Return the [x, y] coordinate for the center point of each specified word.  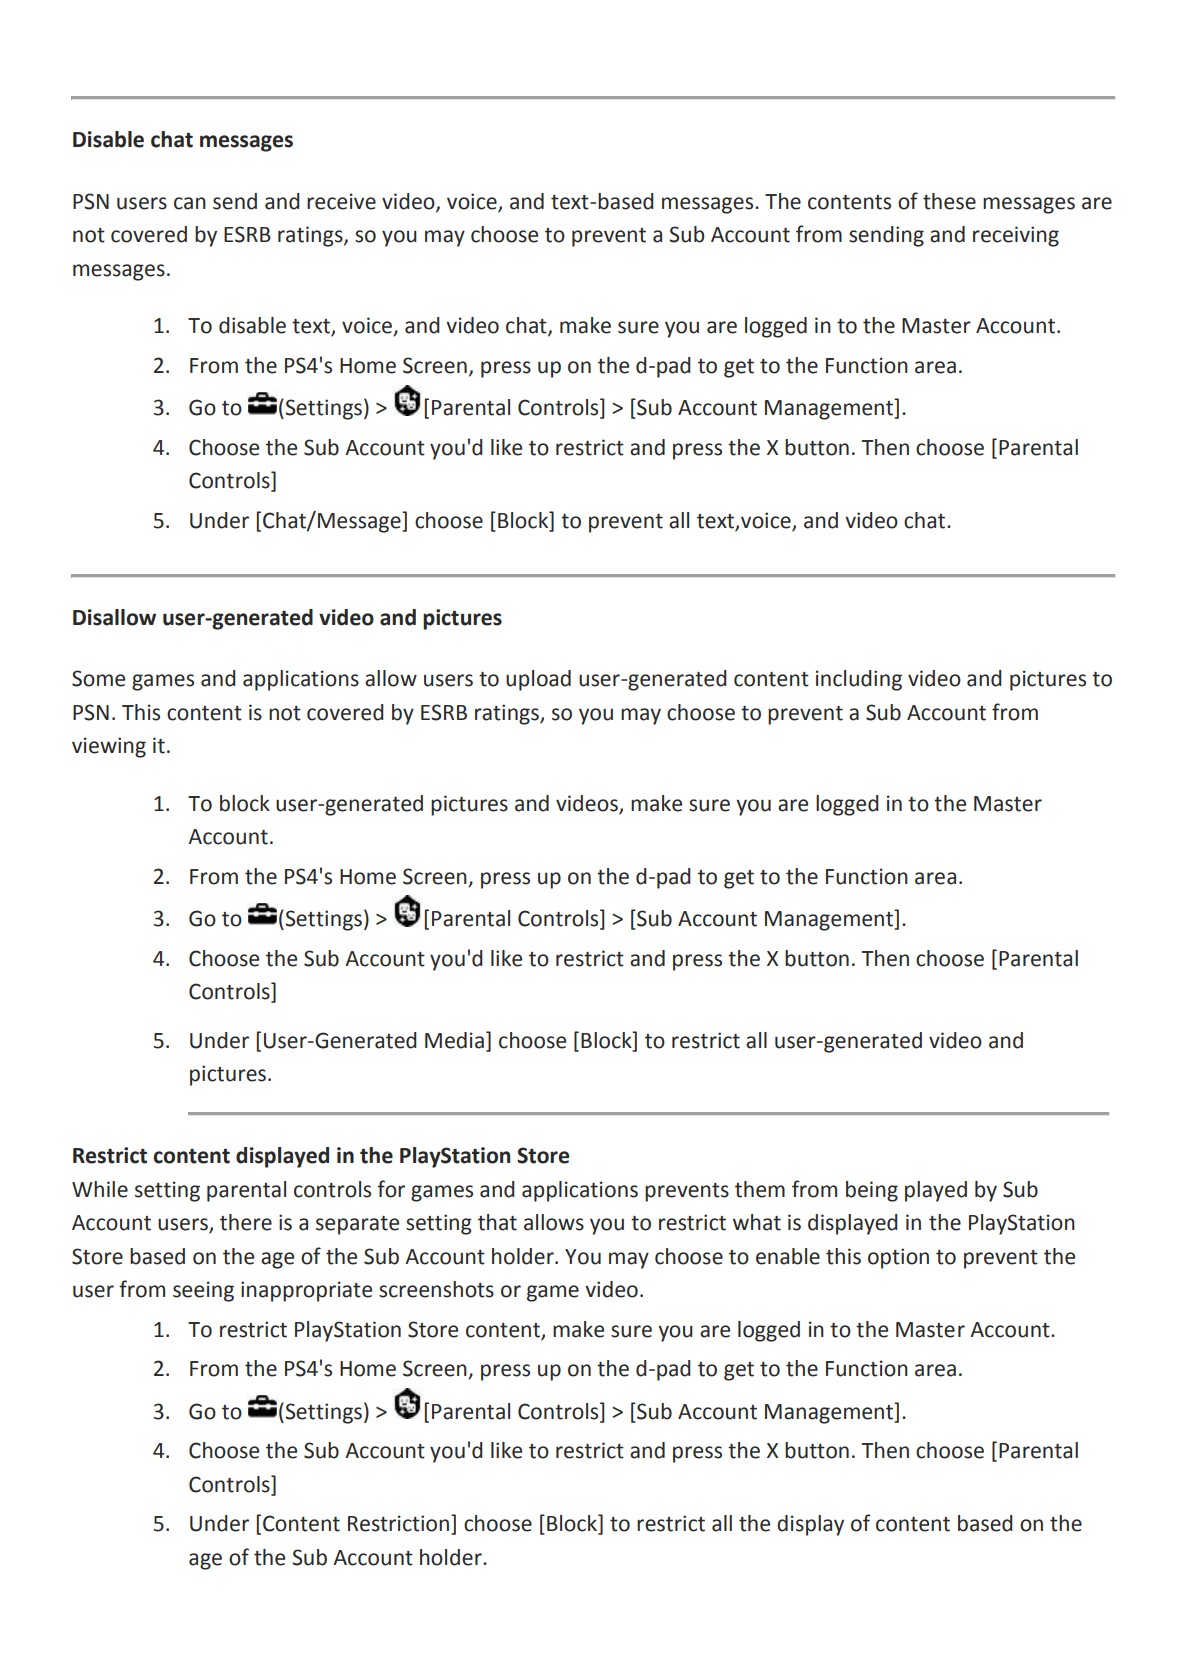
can [190, 203]
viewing [109, 747]
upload [538, 680]
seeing [203, 1291]
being [872, 1191]
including [859, 680]
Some [98, 678]
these [949, 201]
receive [341, 201]
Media [454, 1040]
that [497, 1222]
